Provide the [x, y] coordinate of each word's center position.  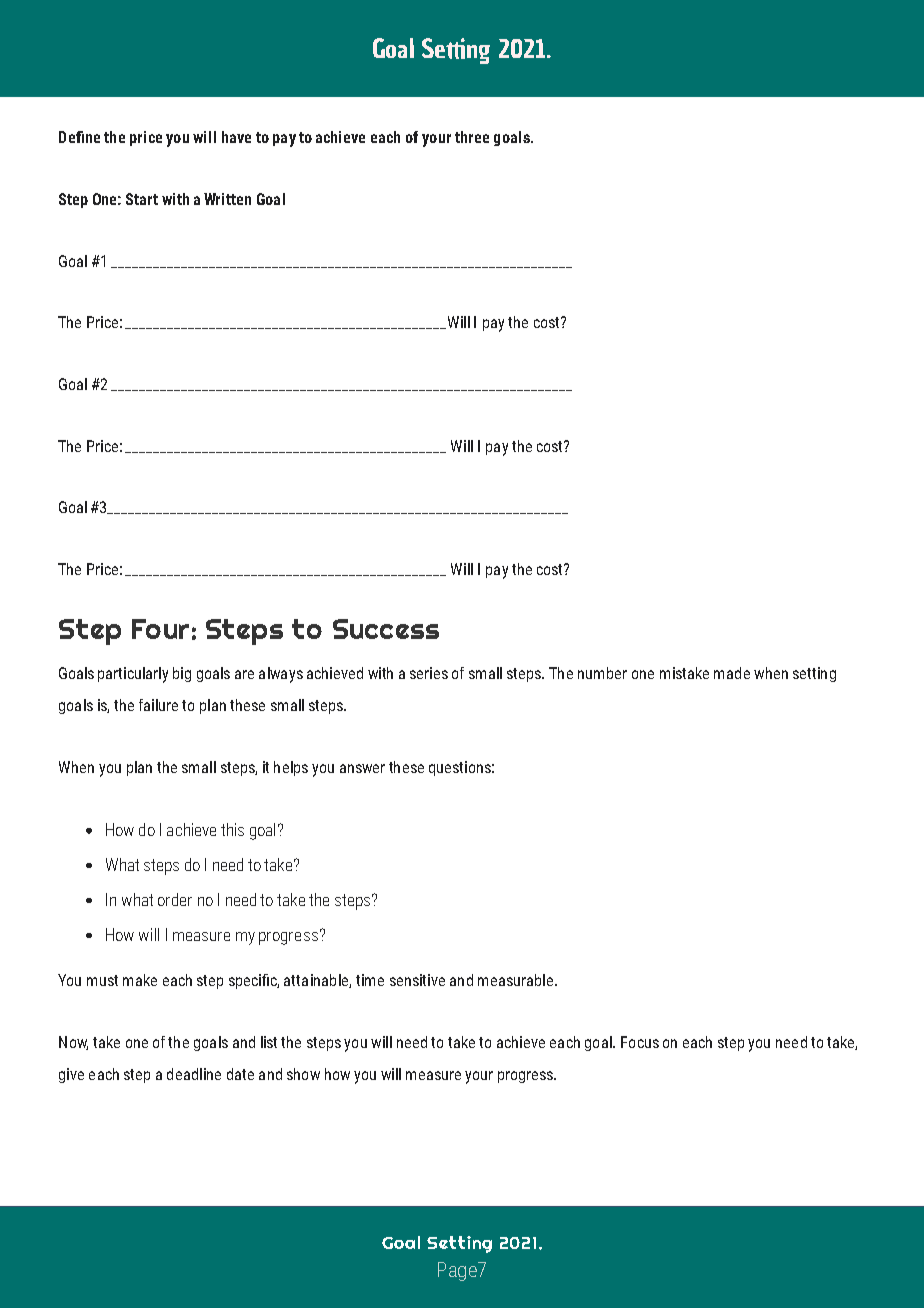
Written [227, 199]
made [732, 673]
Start [142, 199]
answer [362, 768]
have [236, 137]
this [232, 829]
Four [160, 629]
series [429, 673]
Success [386, 629]
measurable [515, 980]
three [472, 137]
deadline [194, 1074]
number [602, 673]
